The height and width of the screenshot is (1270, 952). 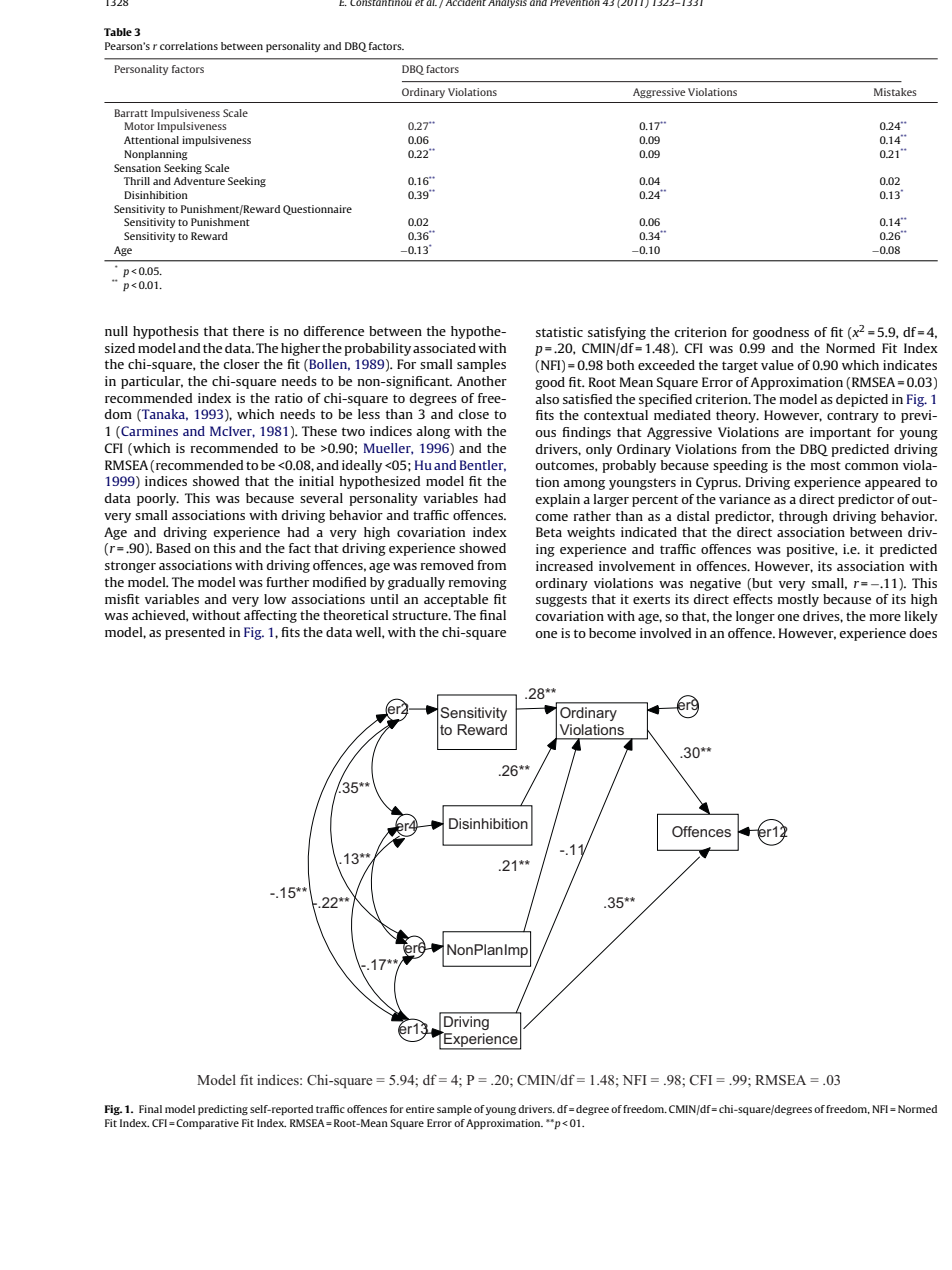 What do you see at coordinates (564, 566) in the screenshot?
I see `increased` at bounding box center [564, 566].
